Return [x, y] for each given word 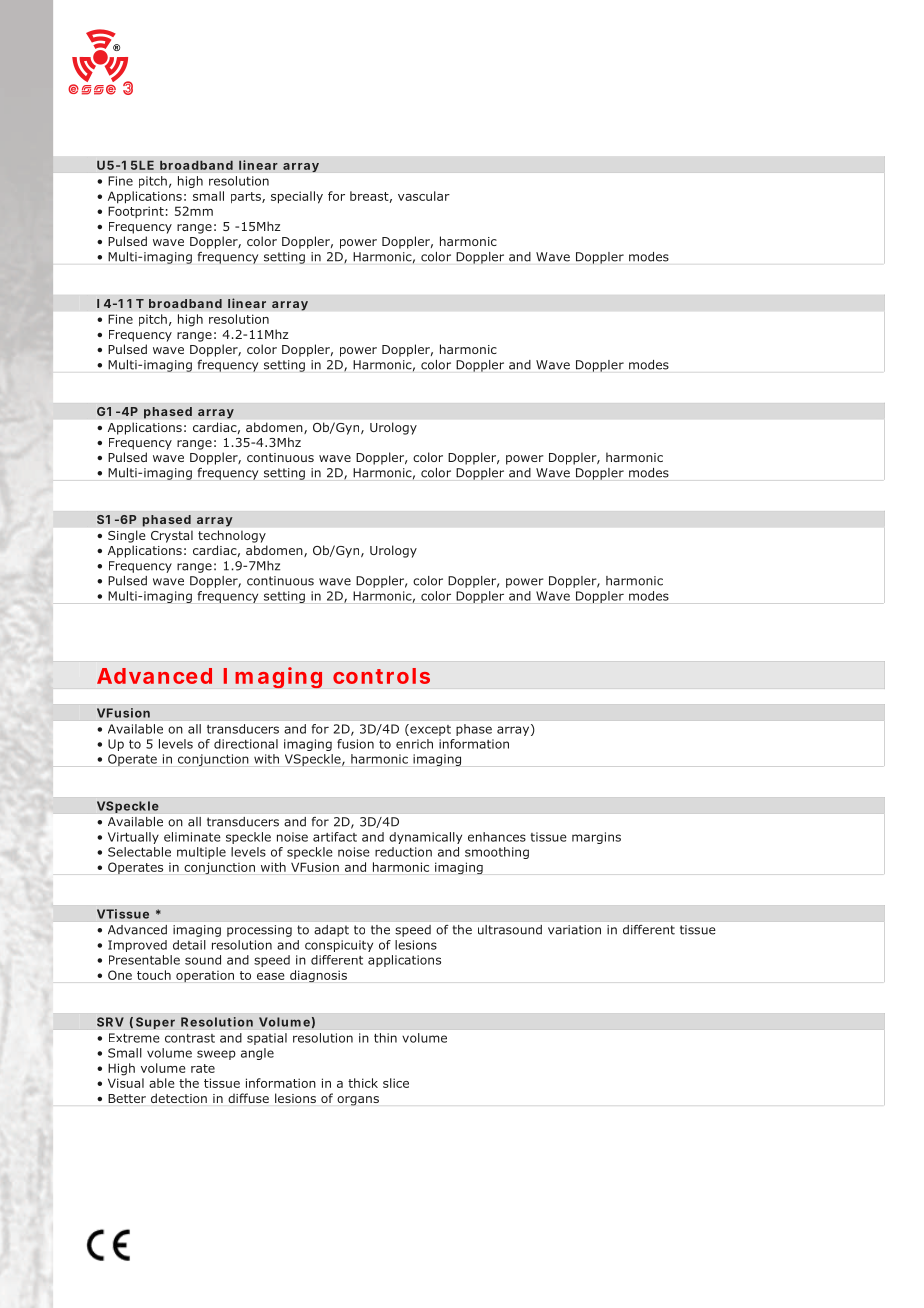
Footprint [136, 212]
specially [297, 197]
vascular [424, 196]
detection [179, 1098]
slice [396, 1083]
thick [363, 1083]
